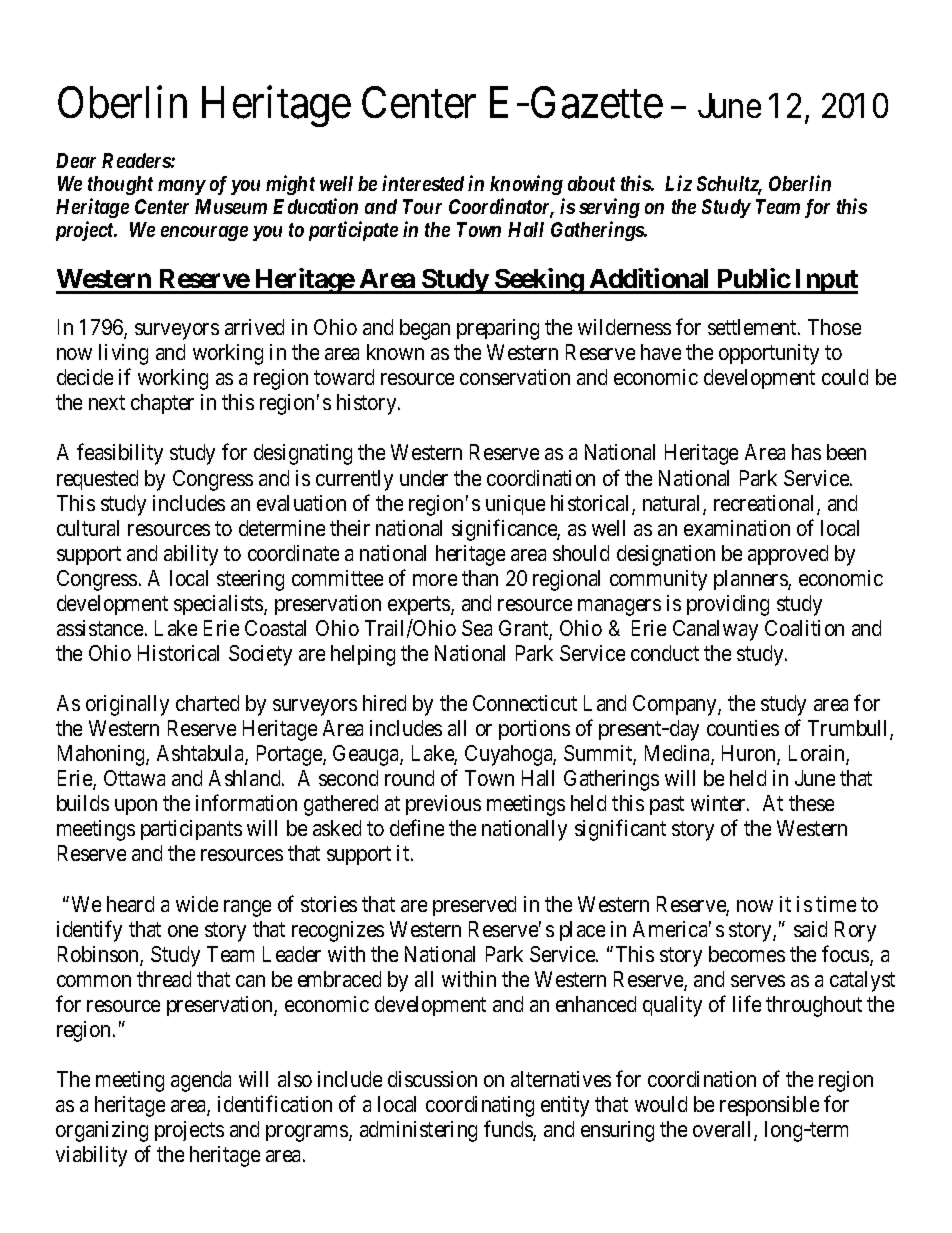 The height and width of the document is (1233, 952). I want to click on many, so click(182, 187).
